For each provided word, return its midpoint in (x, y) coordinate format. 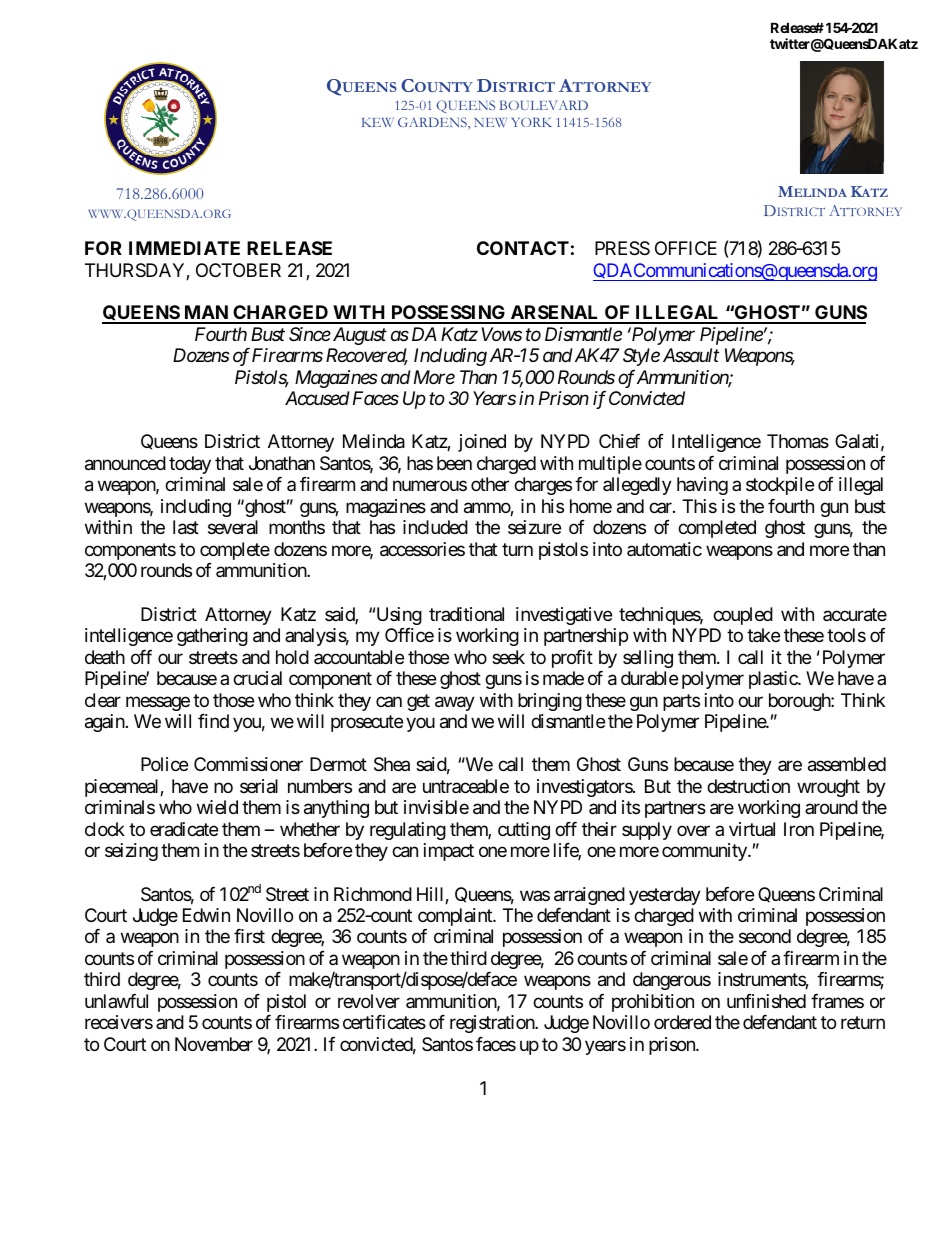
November (214, 1044)
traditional (466, 614)
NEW (490, 122)
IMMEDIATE (184, 248)
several (233, 527)
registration (493, 1024)
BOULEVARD (543, 105)
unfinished (766, 1001)
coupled (743, 616)
